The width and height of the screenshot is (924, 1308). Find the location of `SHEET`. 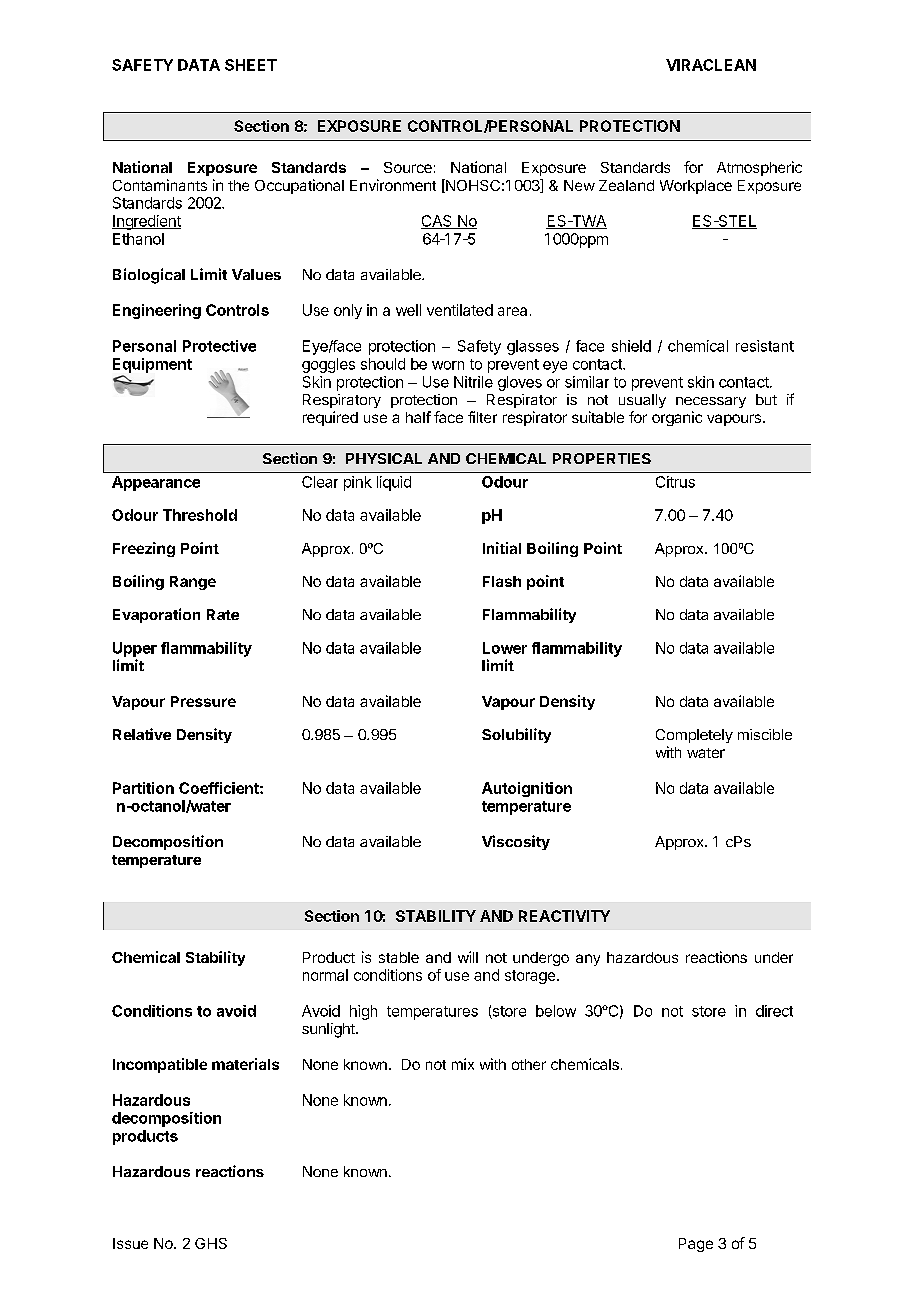

SHEET is located at coordinates (251, 65).
